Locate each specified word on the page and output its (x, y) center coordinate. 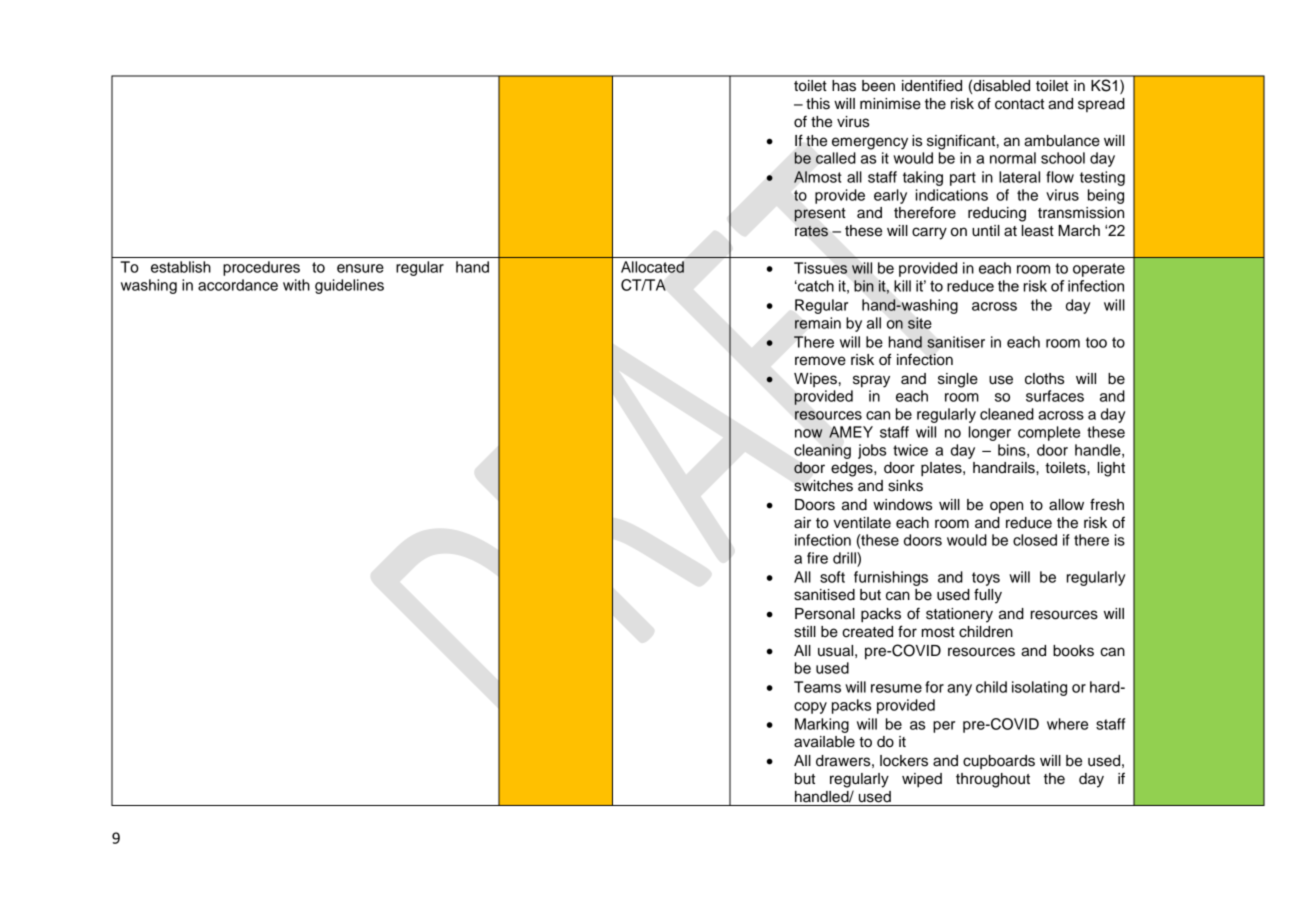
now (809, 433)
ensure (360, 268)
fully (988, 596)
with (296, 285)
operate (1099, 270)
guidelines (349, 286)
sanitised (824, 595)
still (805, 632)
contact (1019, 104)
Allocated (652, 267)
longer (990, 433)
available (824, 742)
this (818, 104)
